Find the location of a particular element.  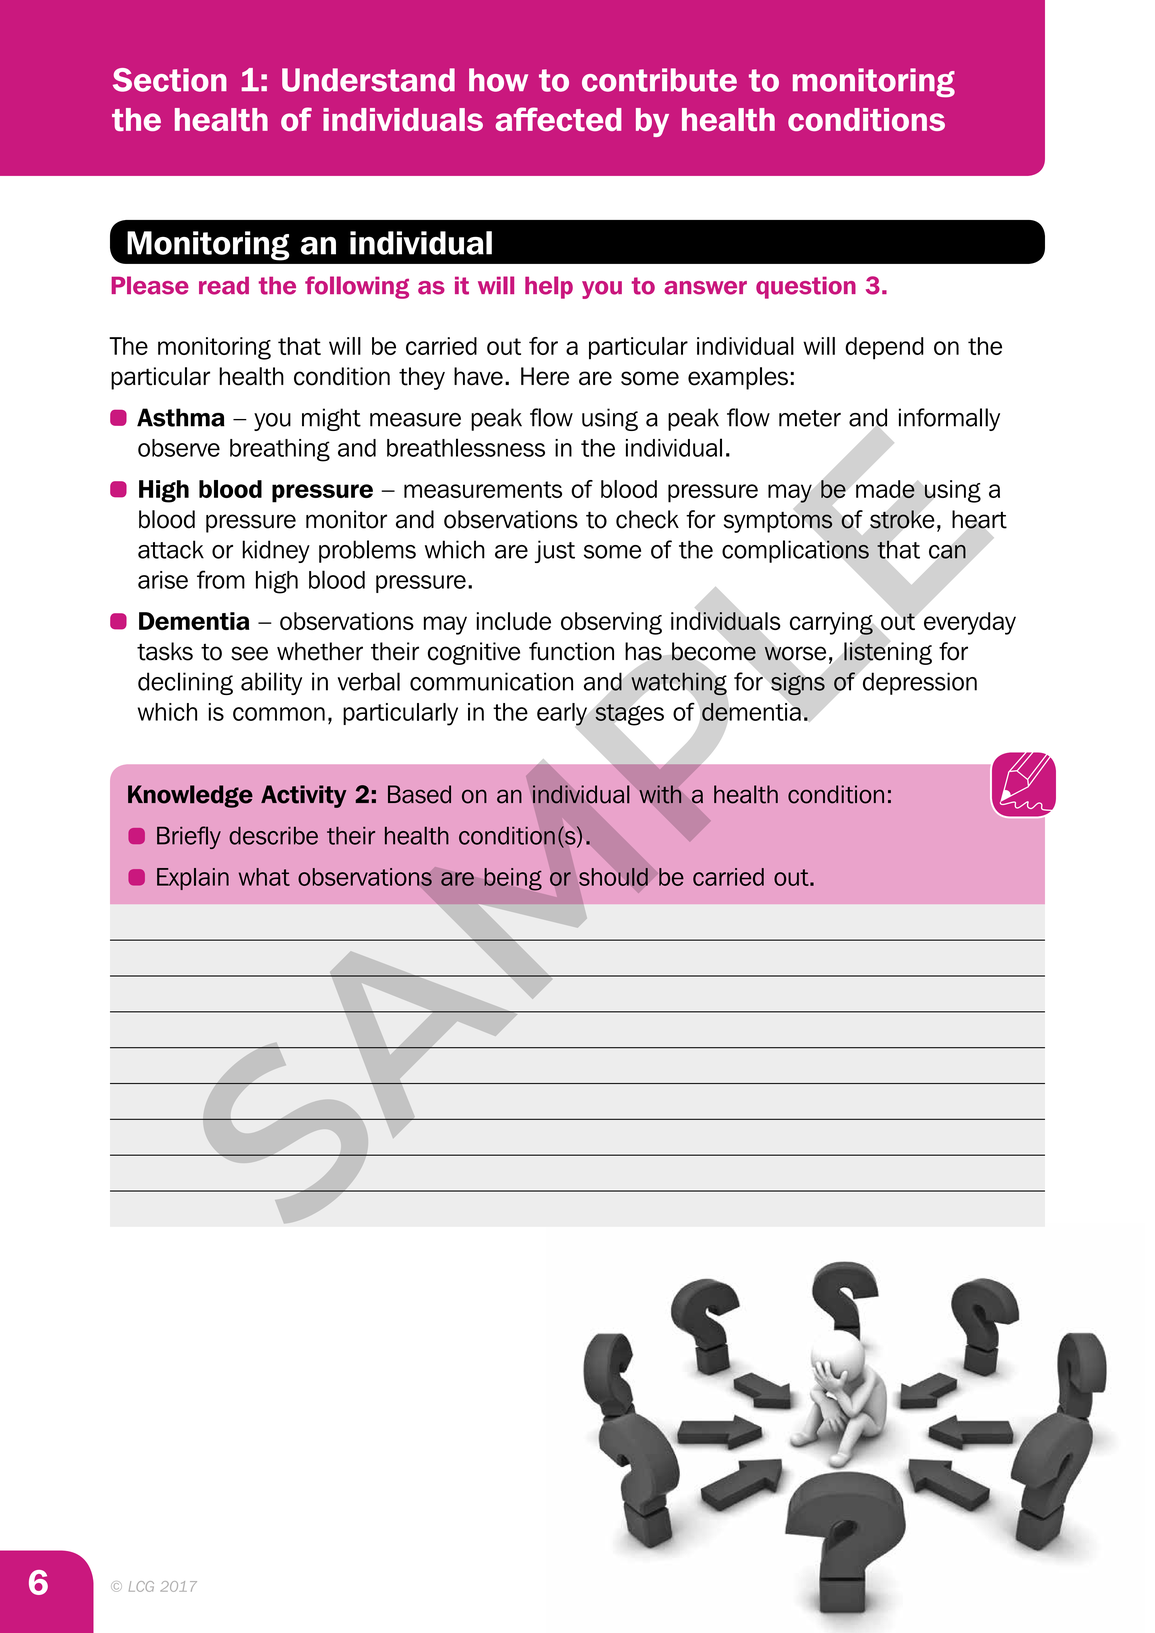

check is located at coordinates (647, 519).
